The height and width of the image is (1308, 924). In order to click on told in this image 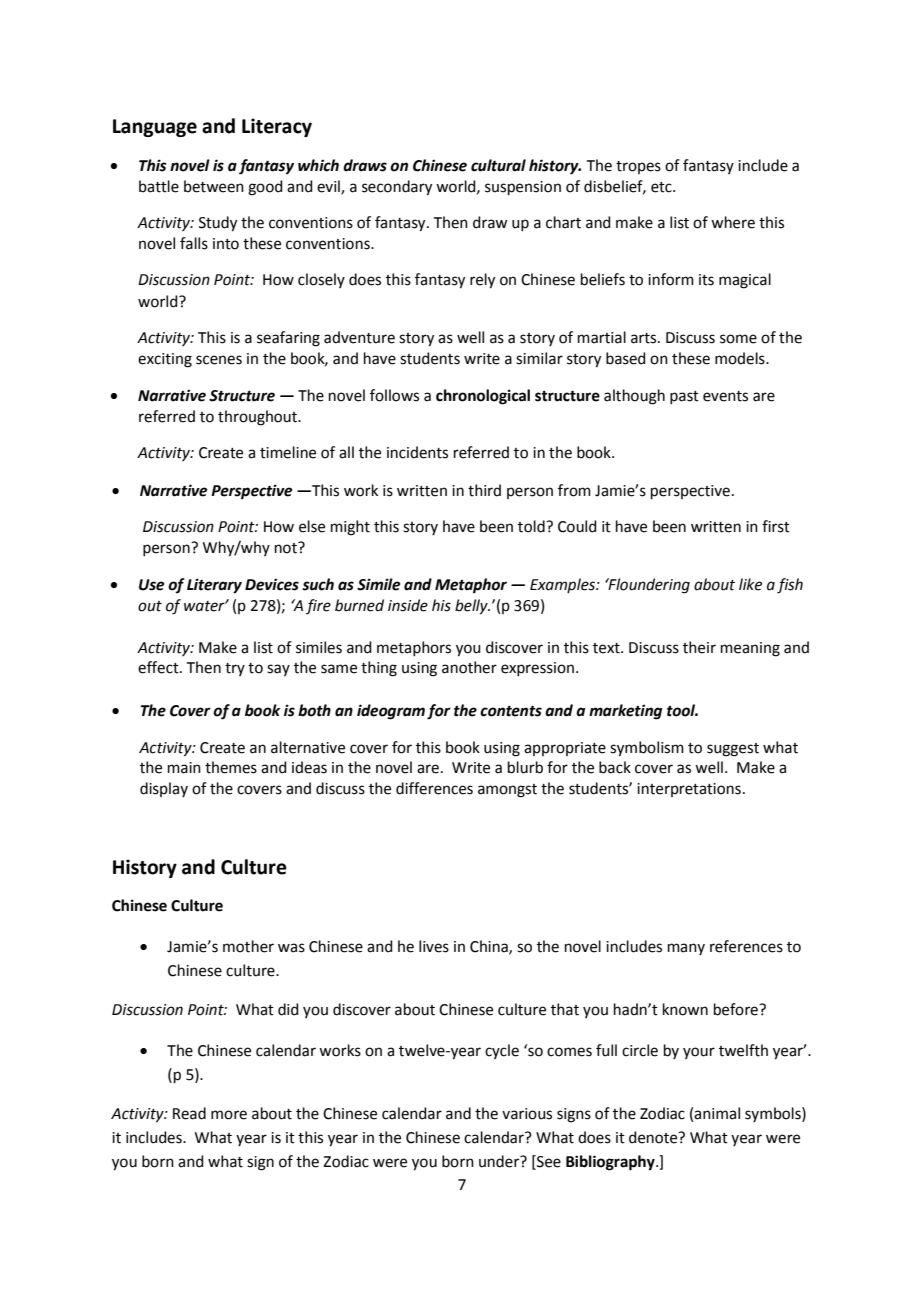, I will do `click(532, 526)`.
